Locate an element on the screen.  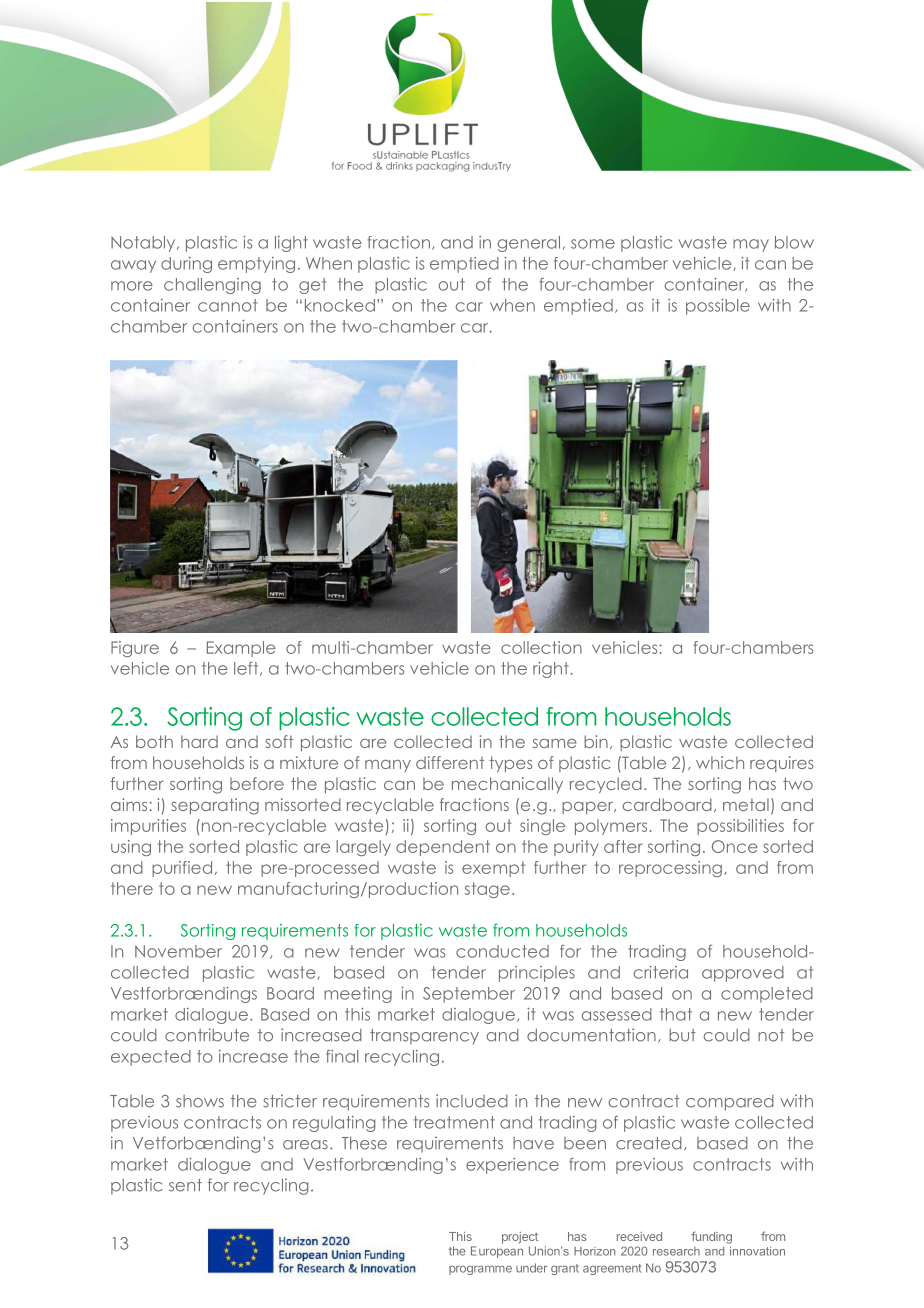
which is located at coordinates (720, 762).
